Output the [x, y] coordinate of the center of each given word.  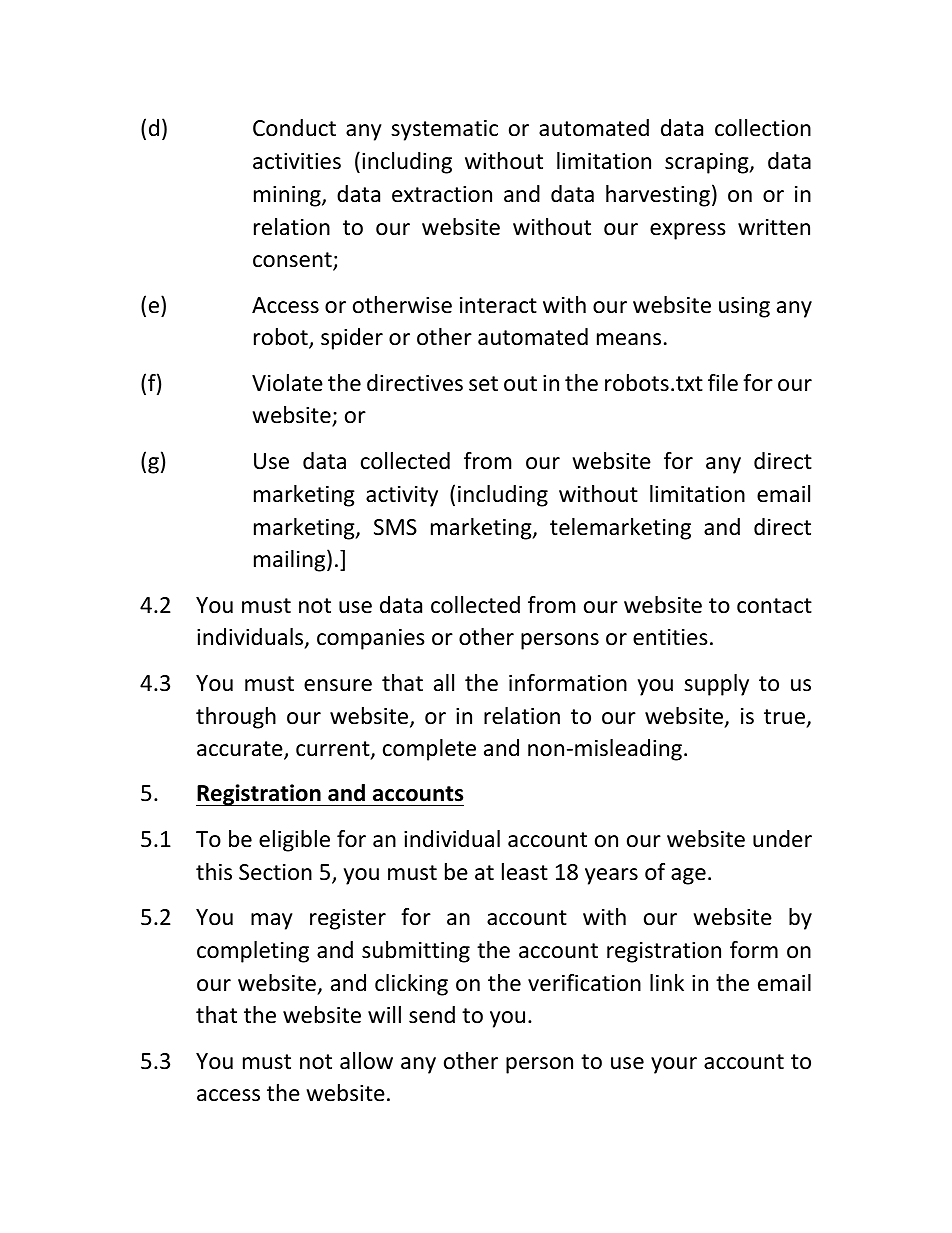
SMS [395, 527]
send [432, 1015]
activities [297, 161]
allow [366, 1061]
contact [774, 606]
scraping [708, 163]
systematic [444, 130]
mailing [291, 560]
